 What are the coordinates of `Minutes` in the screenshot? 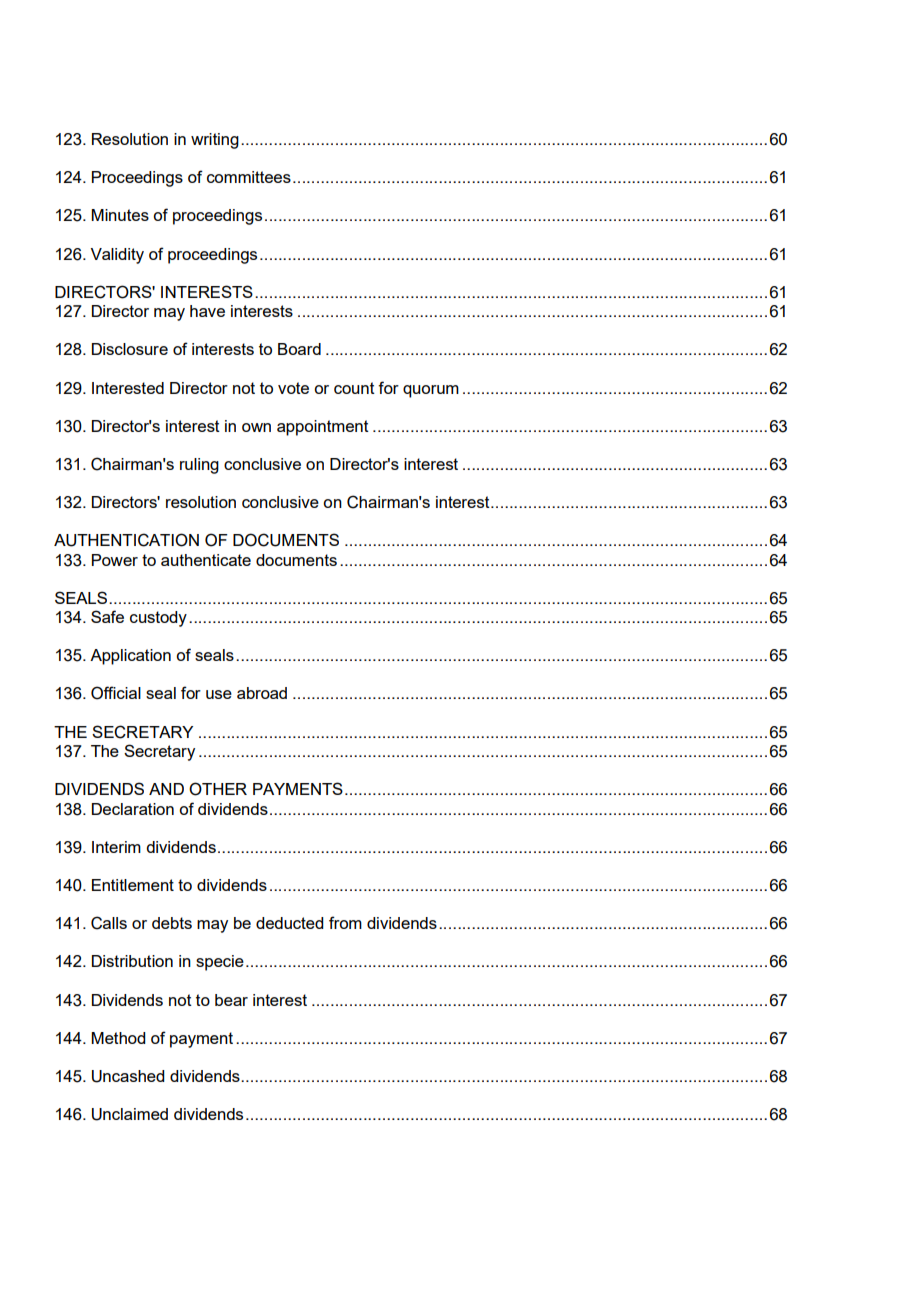 It's located at (120, 215).
